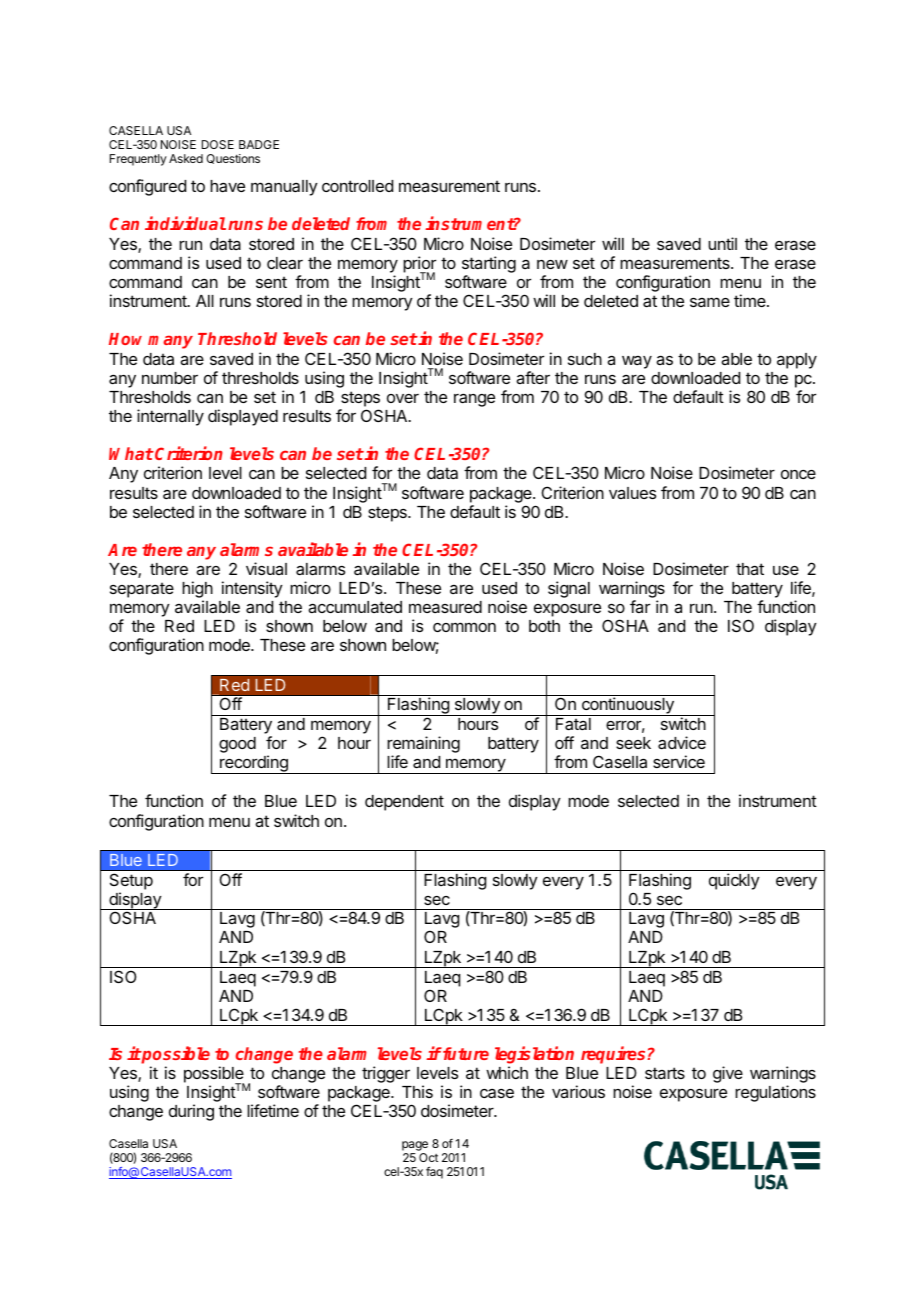 The height and width of the page is (1308, 924). Describe the element at coordinates (197, 591) in the page. I see `high` at that location.
